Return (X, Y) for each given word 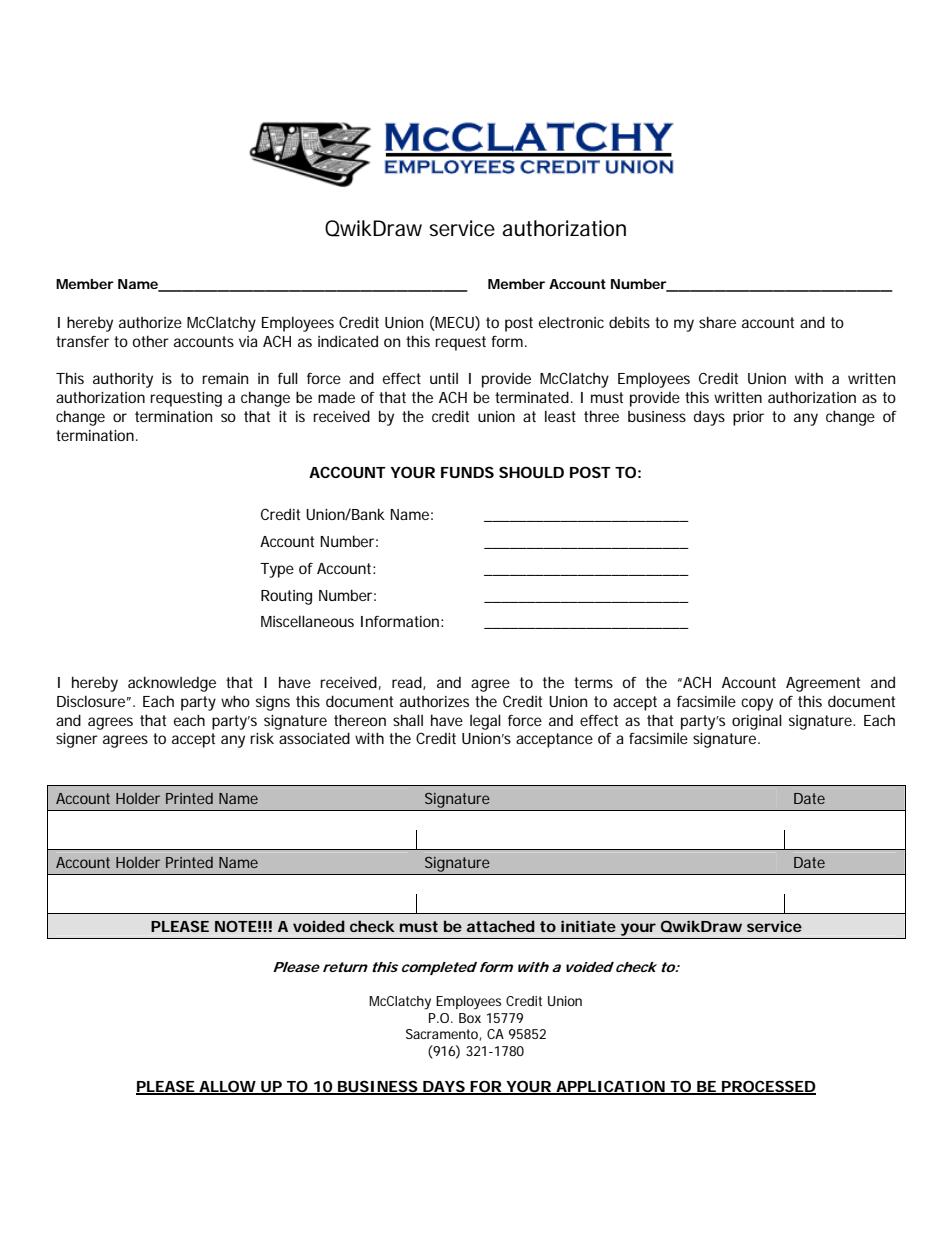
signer (77, 740)
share (717, 322)
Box (470, 1018)
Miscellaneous (307, 621)
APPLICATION (610, 1087)
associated (314, 738)
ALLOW (227, 1087)
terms (593, 682)
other (151, 341)
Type (277, 570)
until (444, 378)
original (757, 722)
